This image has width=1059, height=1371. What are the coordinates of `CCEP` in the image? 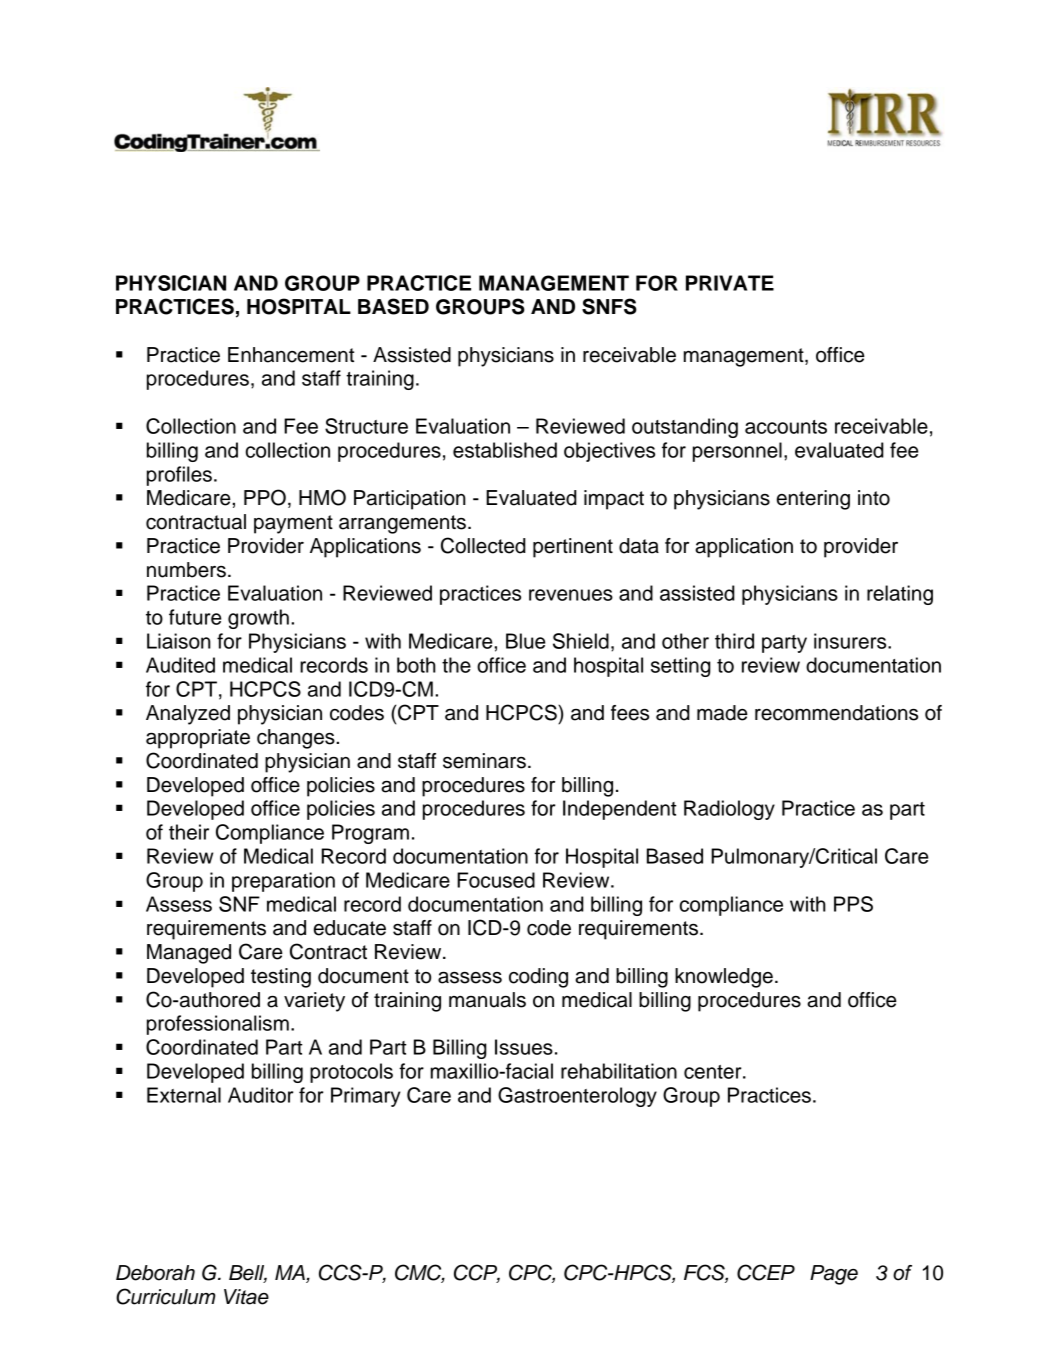 It's located at (766, 1272).
